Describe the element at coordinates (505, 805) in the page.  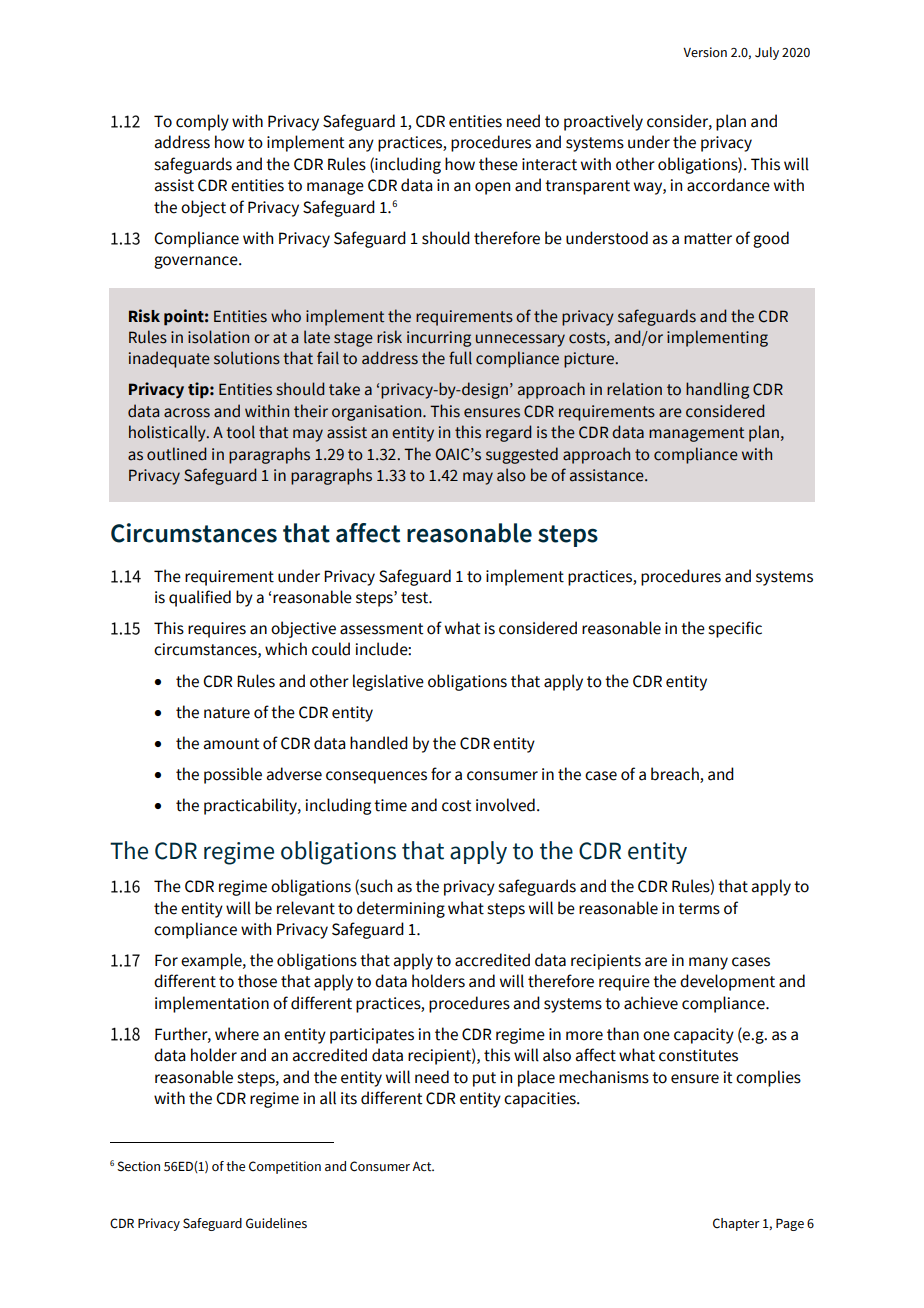
I see `involved` at that location.
